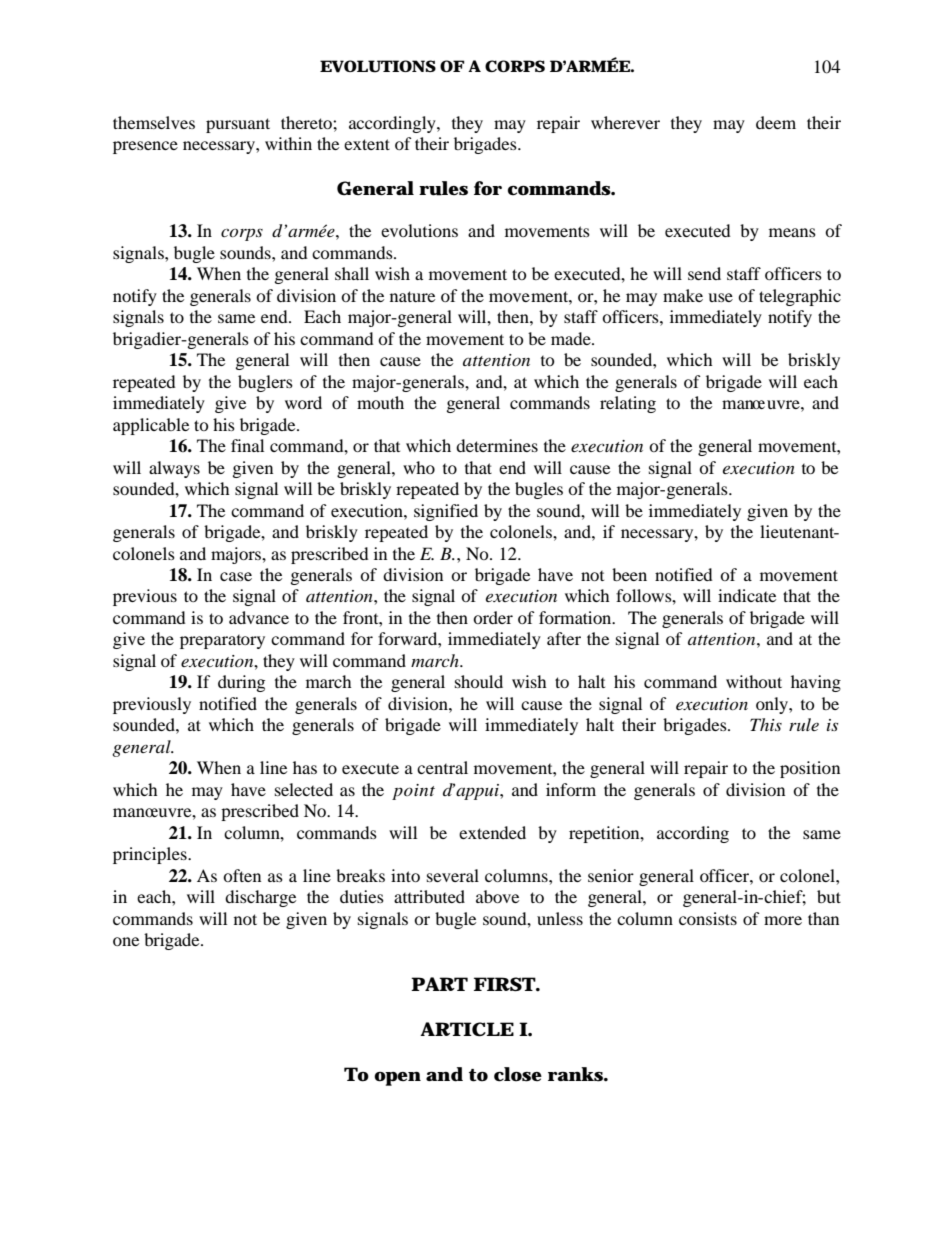 The image size is (952, 1233). What do you see at coordinates (236, 576) in the document?
I see `case` at bounding box center [236, 576].
